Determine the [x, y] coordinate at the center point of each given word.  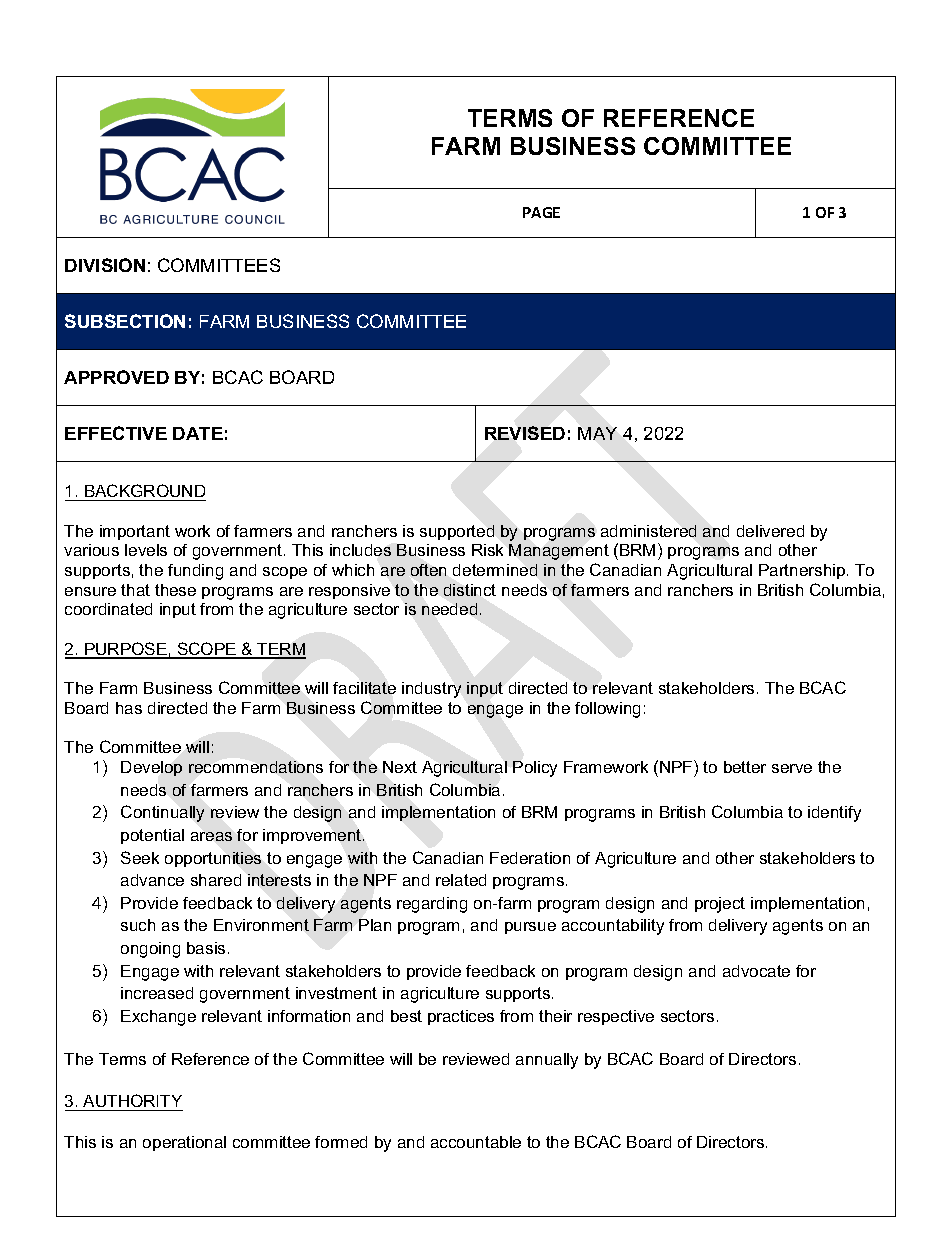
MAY [597, 433]
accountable [476, 1142]
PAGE [541, 212]
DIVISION [105, 265]
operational [184, 1143]
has [129, 708]
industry [431, 690]
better [745, 767]
